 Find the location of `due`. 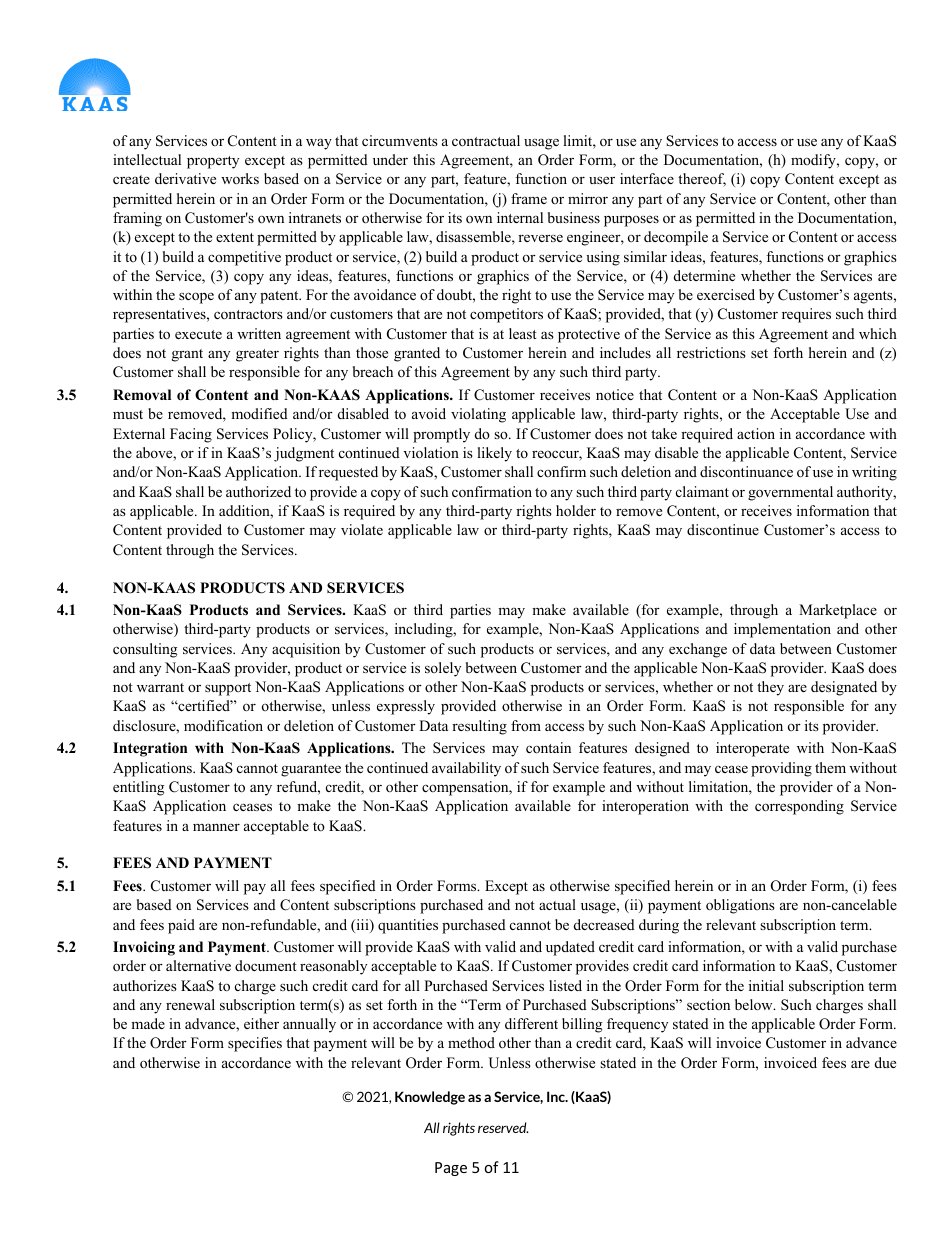

due is located at coordinates (885, 1062).
